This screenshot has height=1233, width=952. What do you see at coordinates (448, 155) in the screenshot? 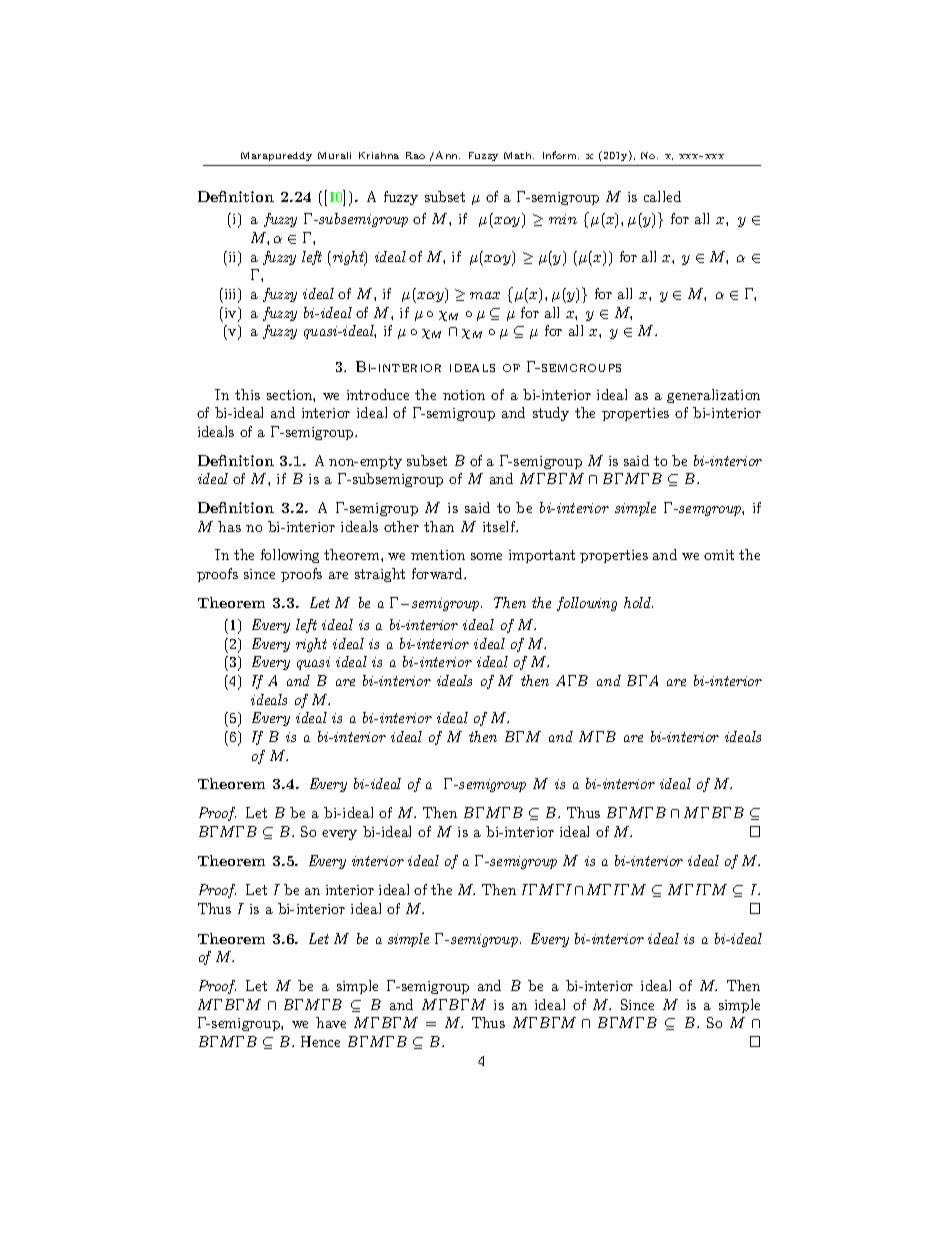
I see `Ann` at bounding box center [448, 155].
